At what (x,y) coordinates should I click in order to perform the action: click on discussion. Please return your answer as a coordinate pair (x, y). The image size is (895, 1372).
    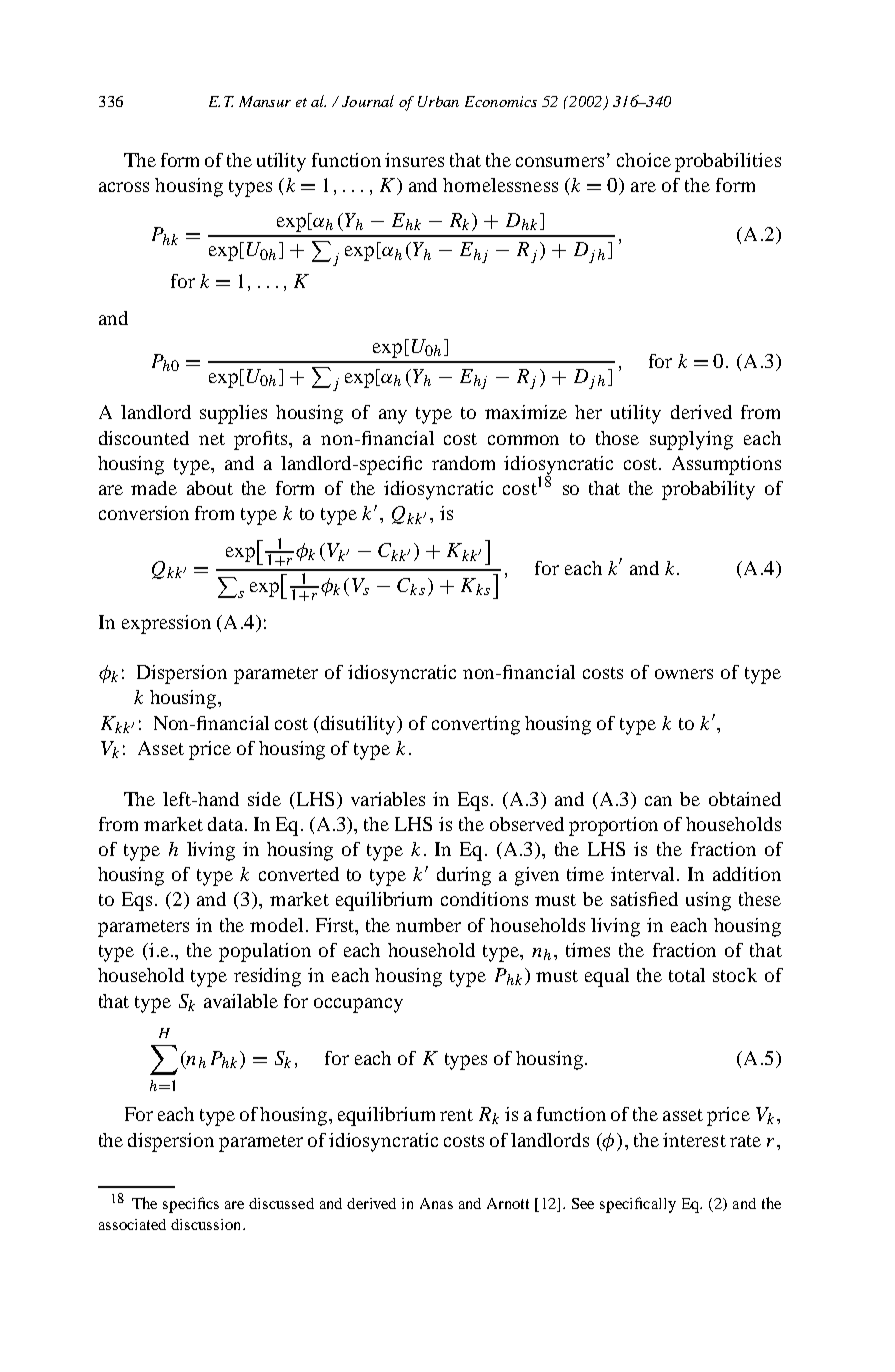
    Looking at the image, I should click on (207, 1224).
